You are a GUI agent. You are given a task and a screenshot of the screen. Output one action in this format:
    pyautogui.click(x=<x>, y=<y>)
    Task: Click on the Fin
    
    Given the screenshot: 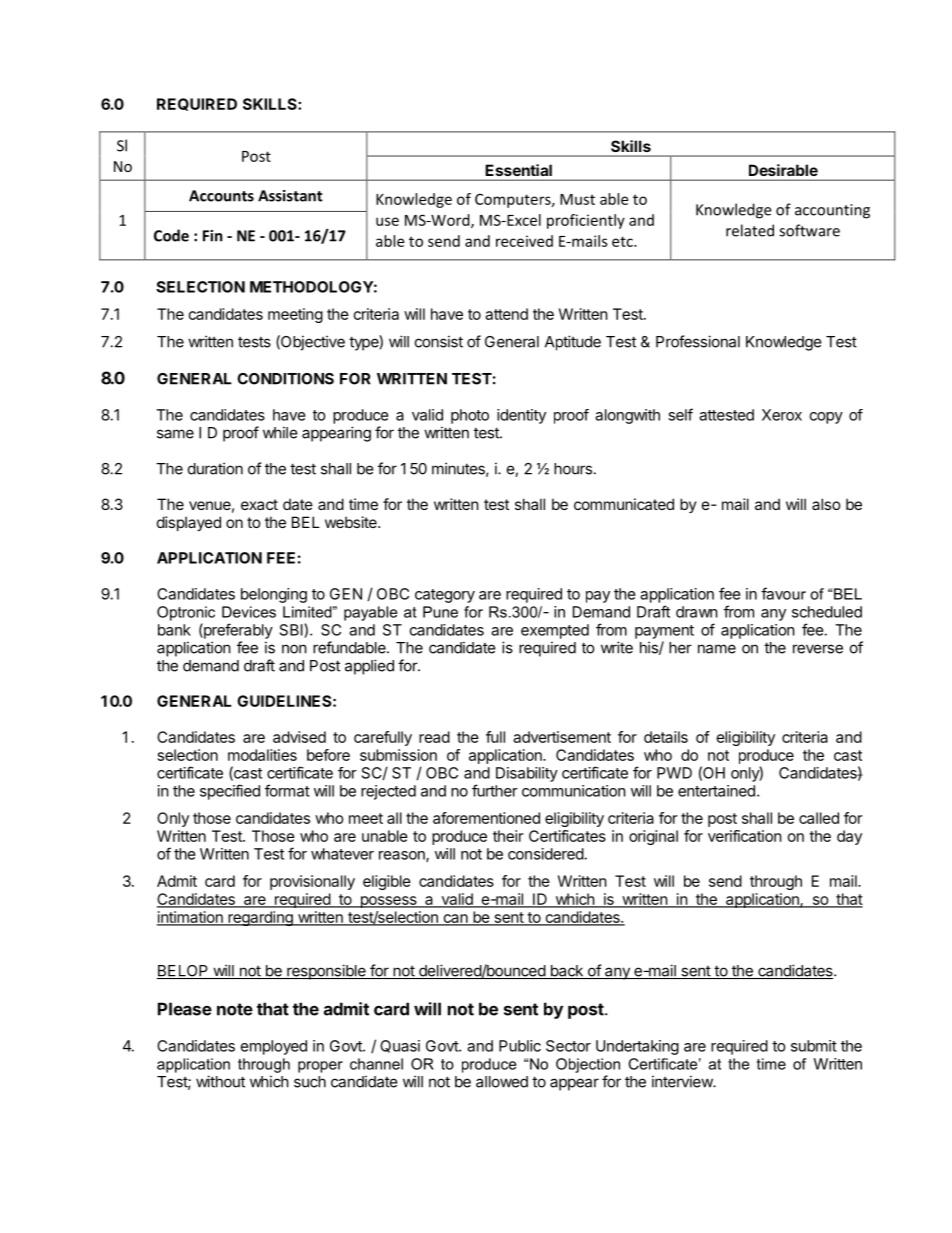 What is the action you would take?
    pyautogui.click(x=213, y=236)
